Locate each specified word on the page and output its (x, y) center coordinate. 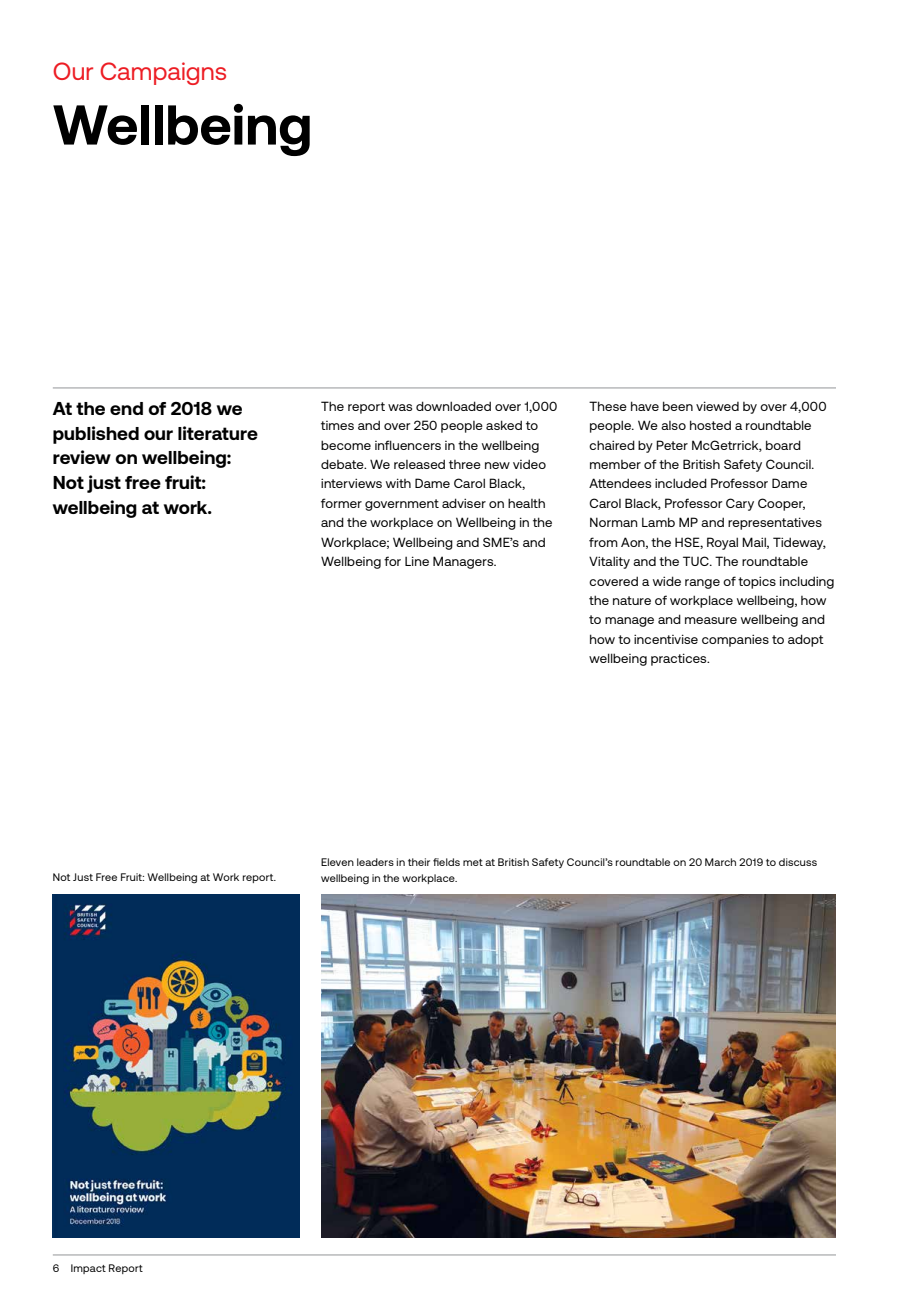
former (341, 503)
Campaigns (163, 73)
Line (417, 561)
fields (446, 862)
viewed (717, 406)
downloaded (453, 406)
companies (735, 640)
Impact (88, 1269)
